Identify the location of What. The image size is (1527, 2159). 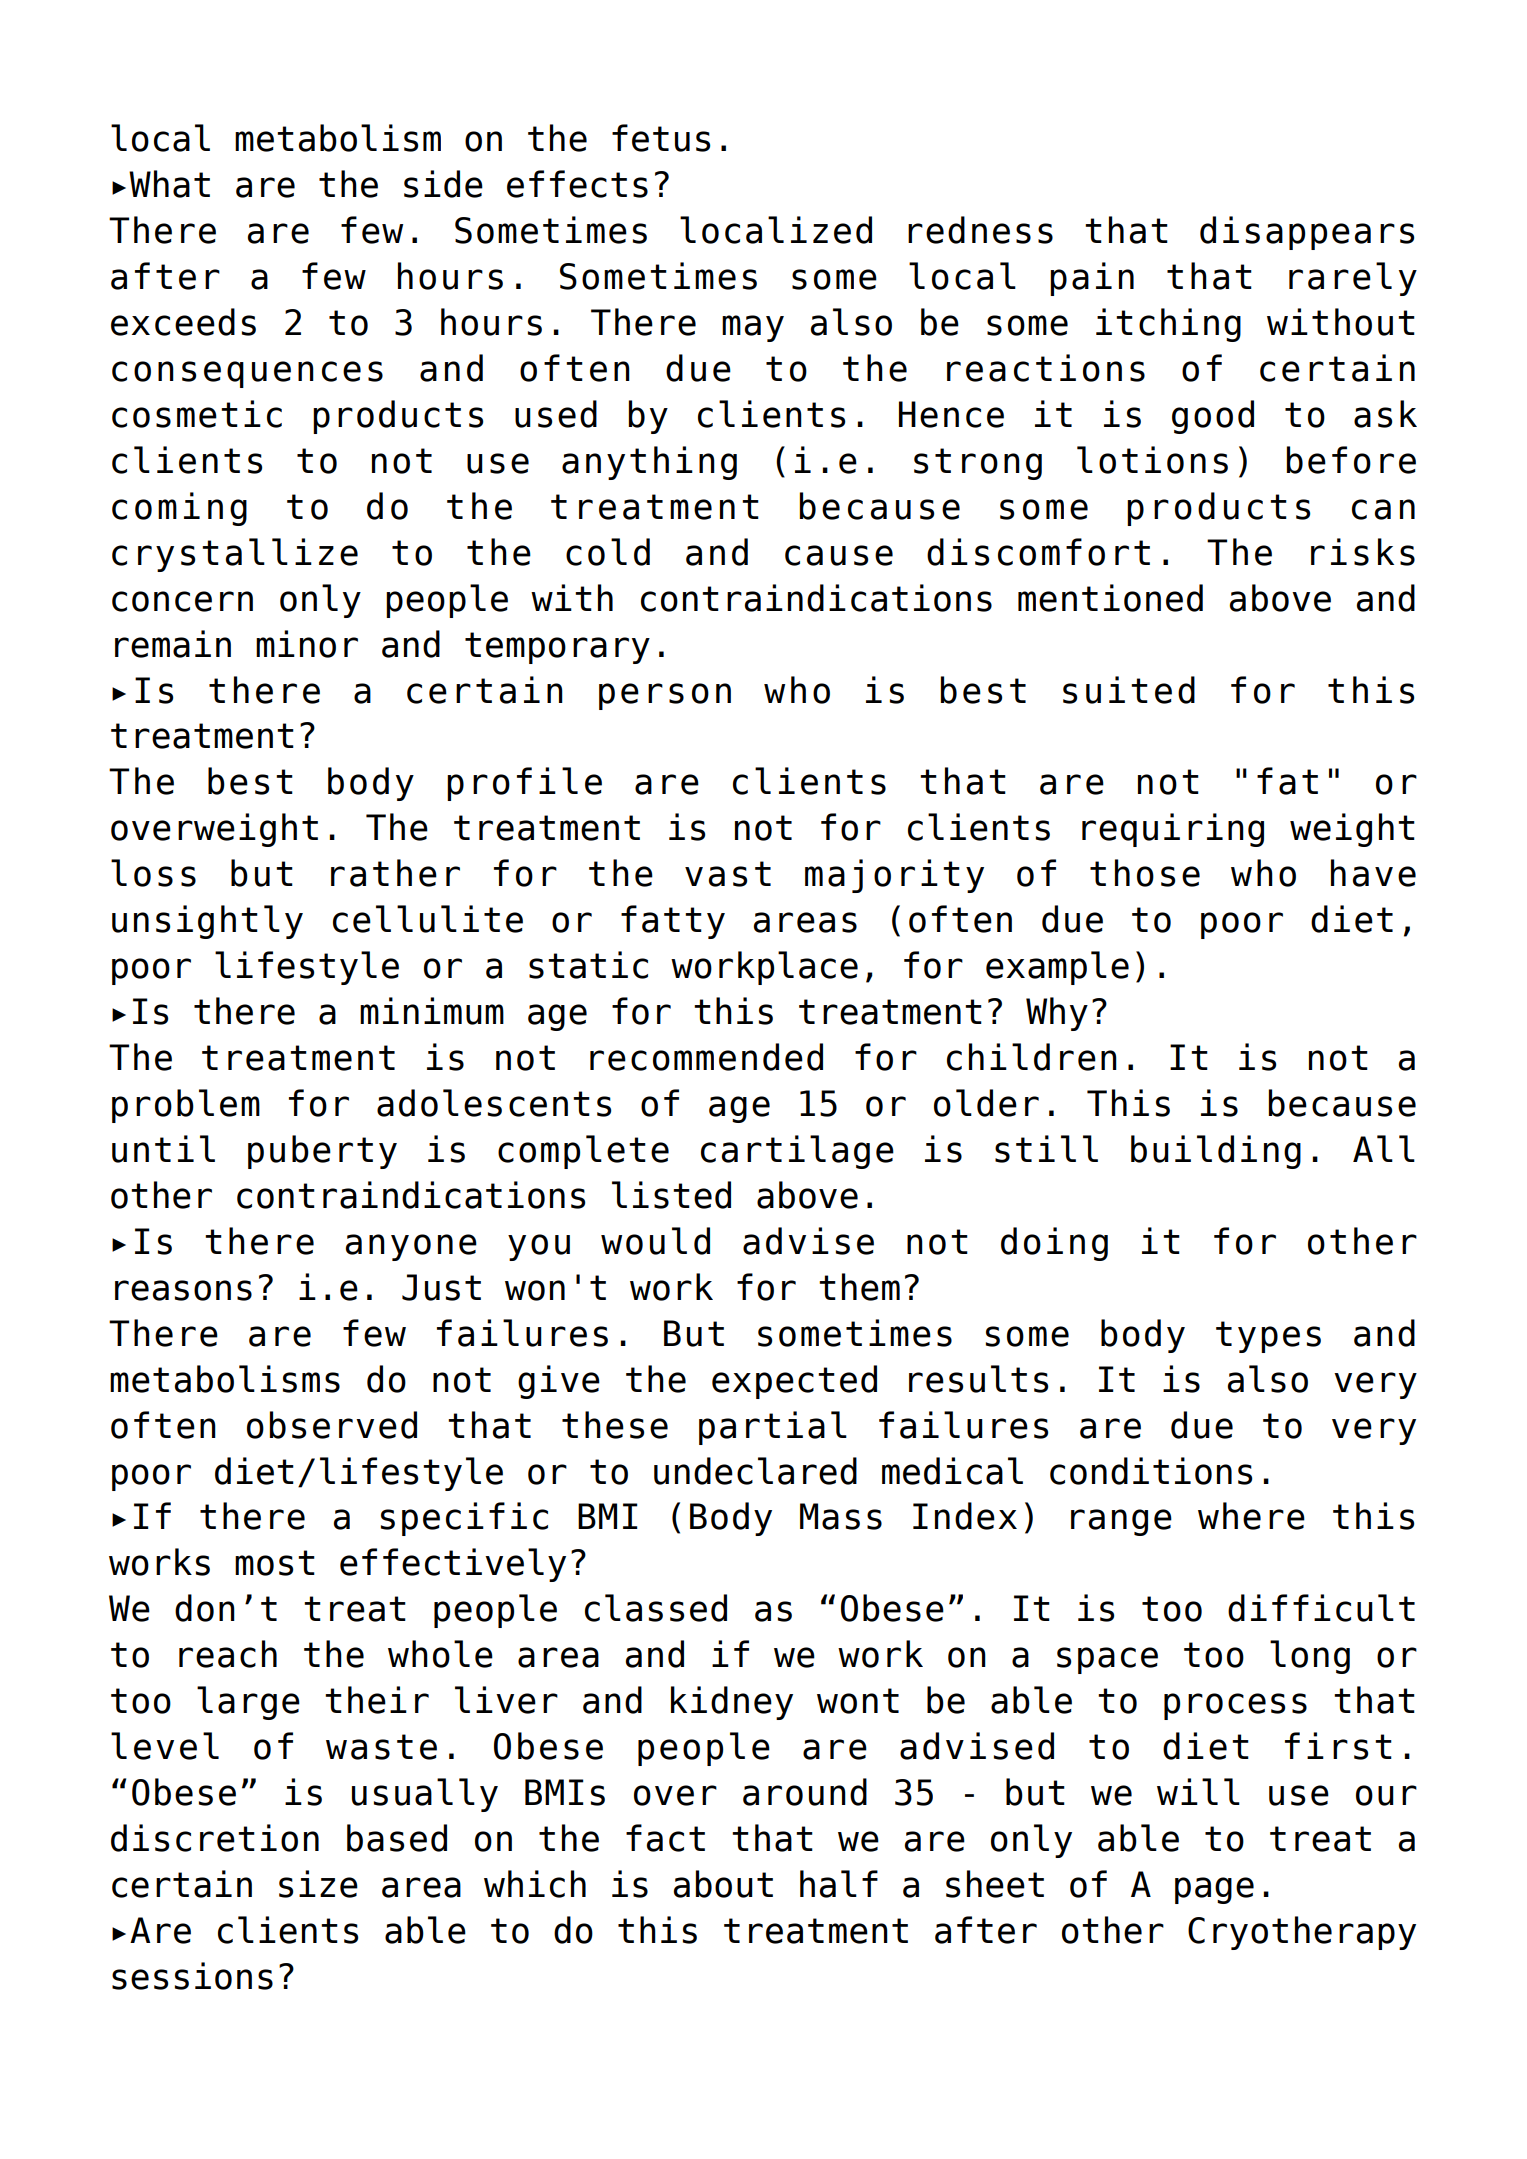
(169, 184).
